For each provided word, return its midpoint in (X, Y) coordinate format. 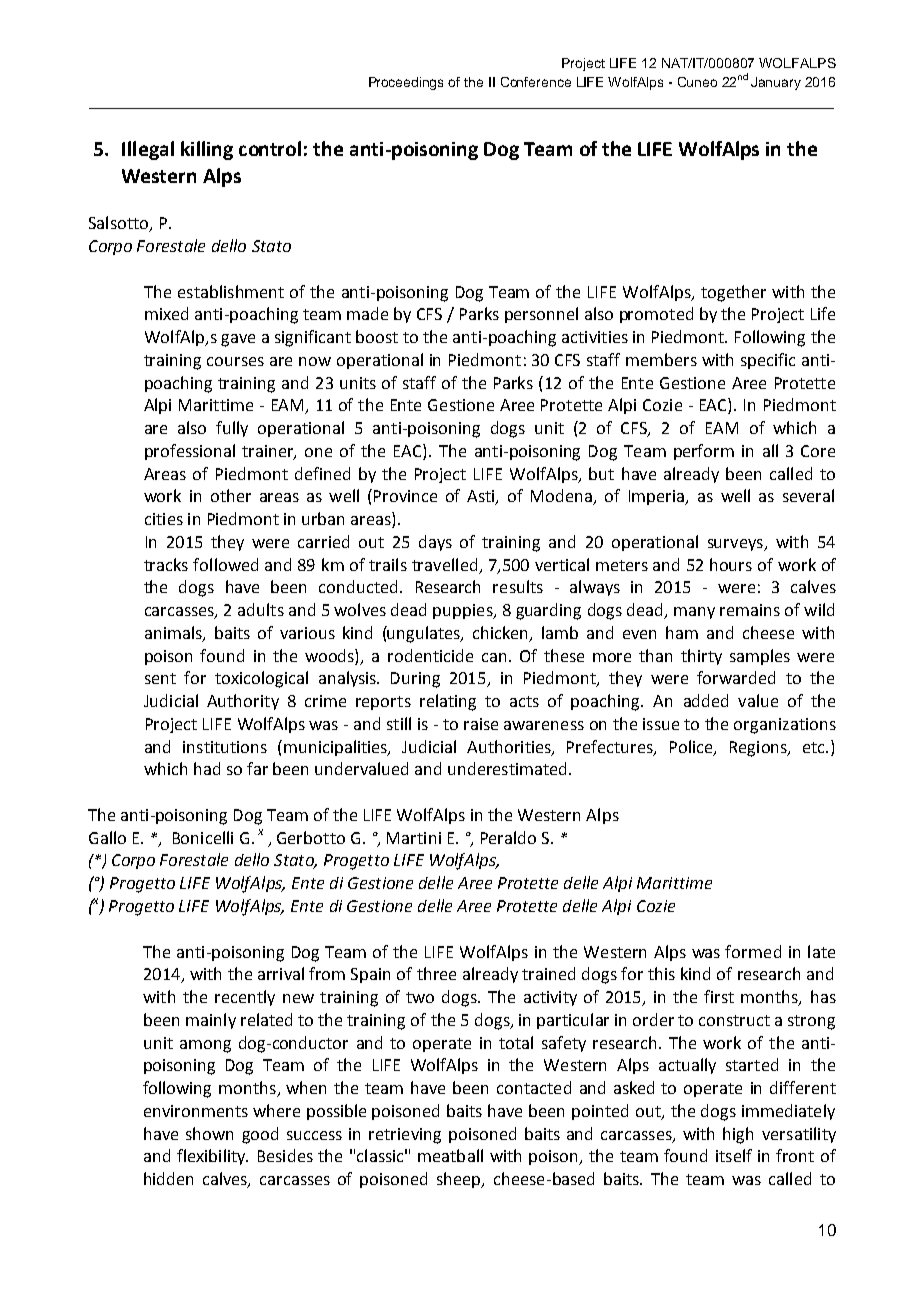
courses (235, 361)
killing (207, 150)
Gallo (107, 837)
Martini (414, 838)
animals (174, 634)
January (776, 83)
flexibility (212, 1157)
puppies (464, 611)
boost (377, 336)
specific (768, 361)
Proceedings (406, 83)
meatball (450, 1155)
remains (750, 610)
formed (753, 951)
